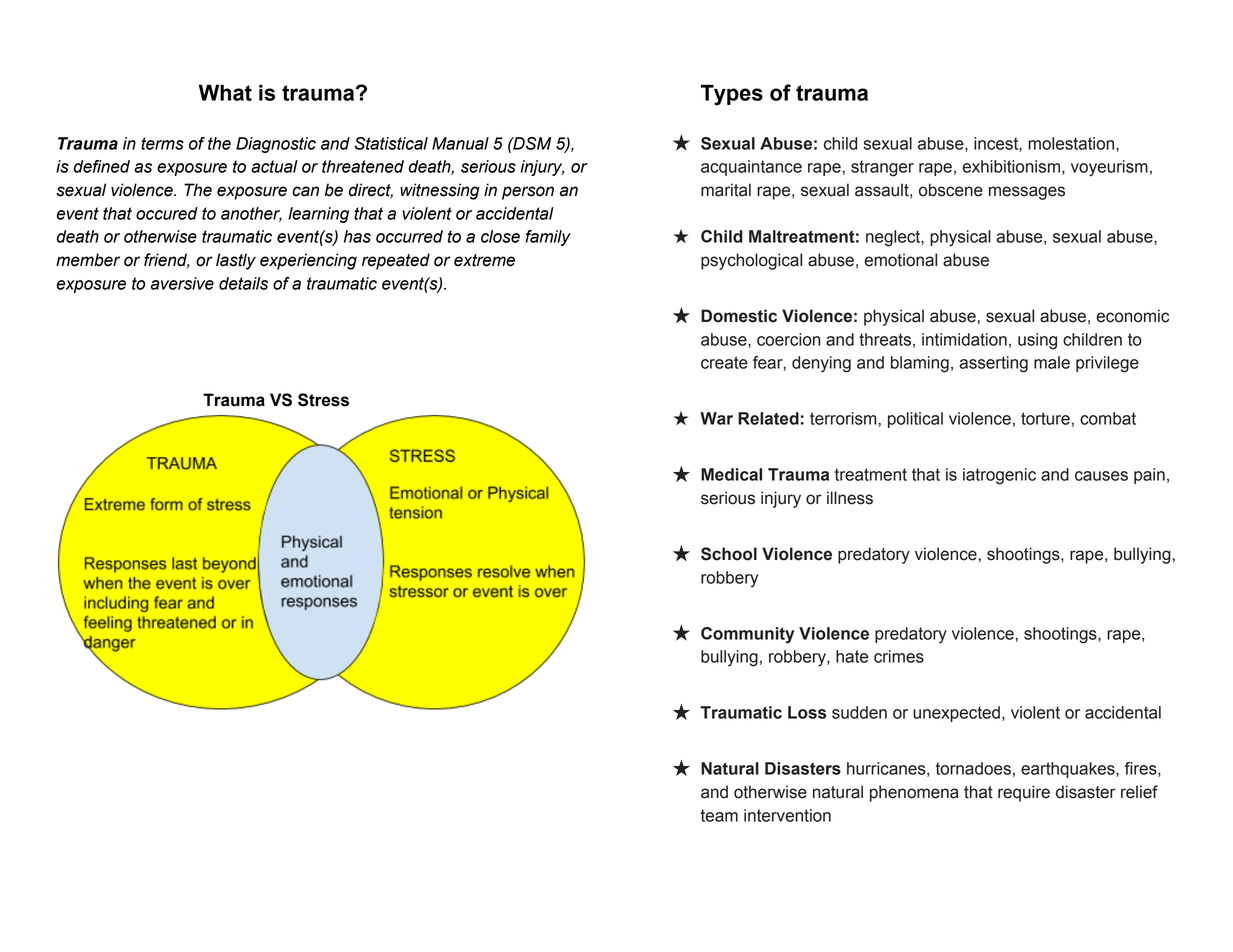 Image resolution: width=1233 pixels, height=952 pixels. Describe the element at coordinates (1024, 793) in the document. I see `require` at that location.
